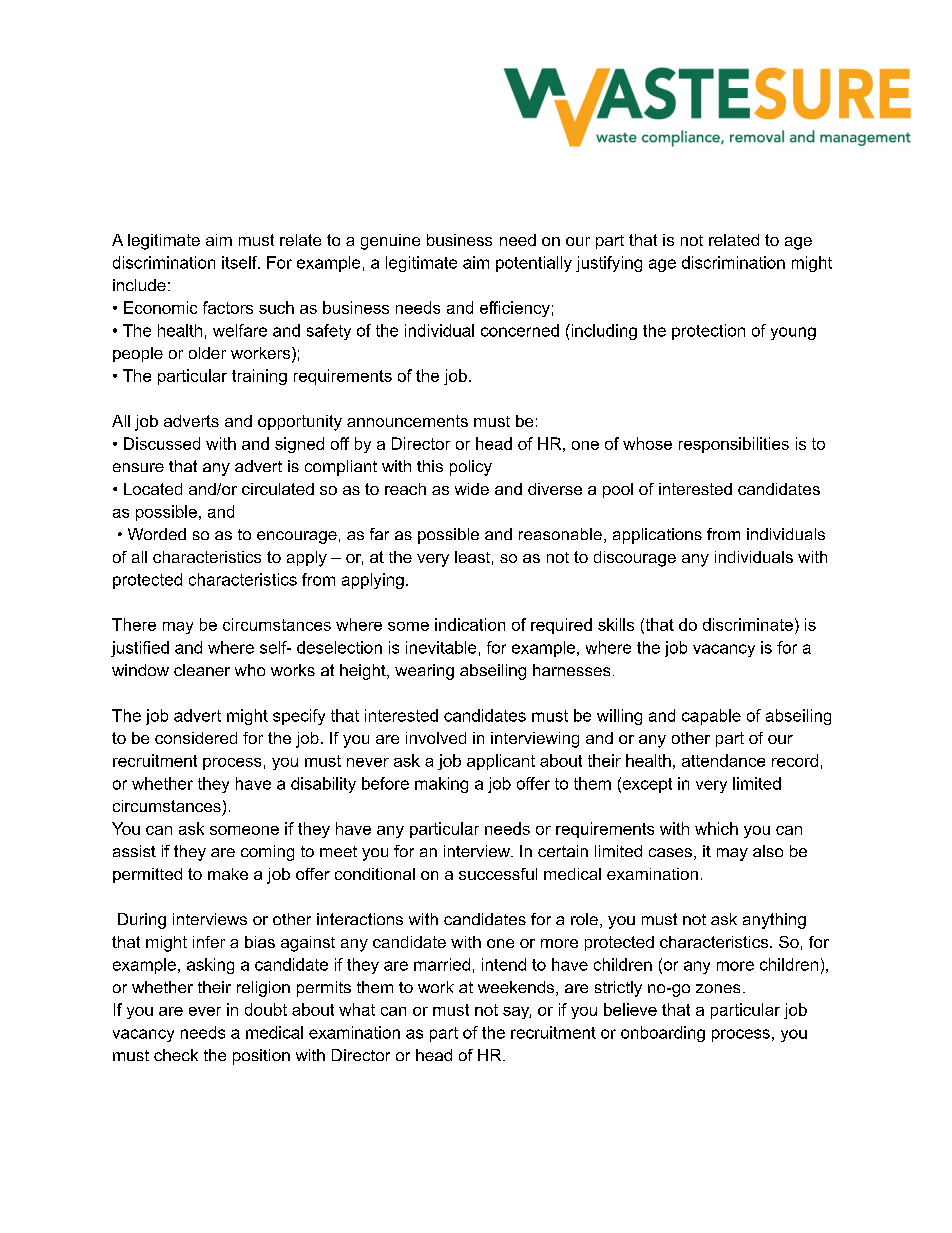 The width and height of the page is (952, 1233). What do you see at coordinates (498, 874) in the page?
I see `successful` at bounding box center [498, 874].
